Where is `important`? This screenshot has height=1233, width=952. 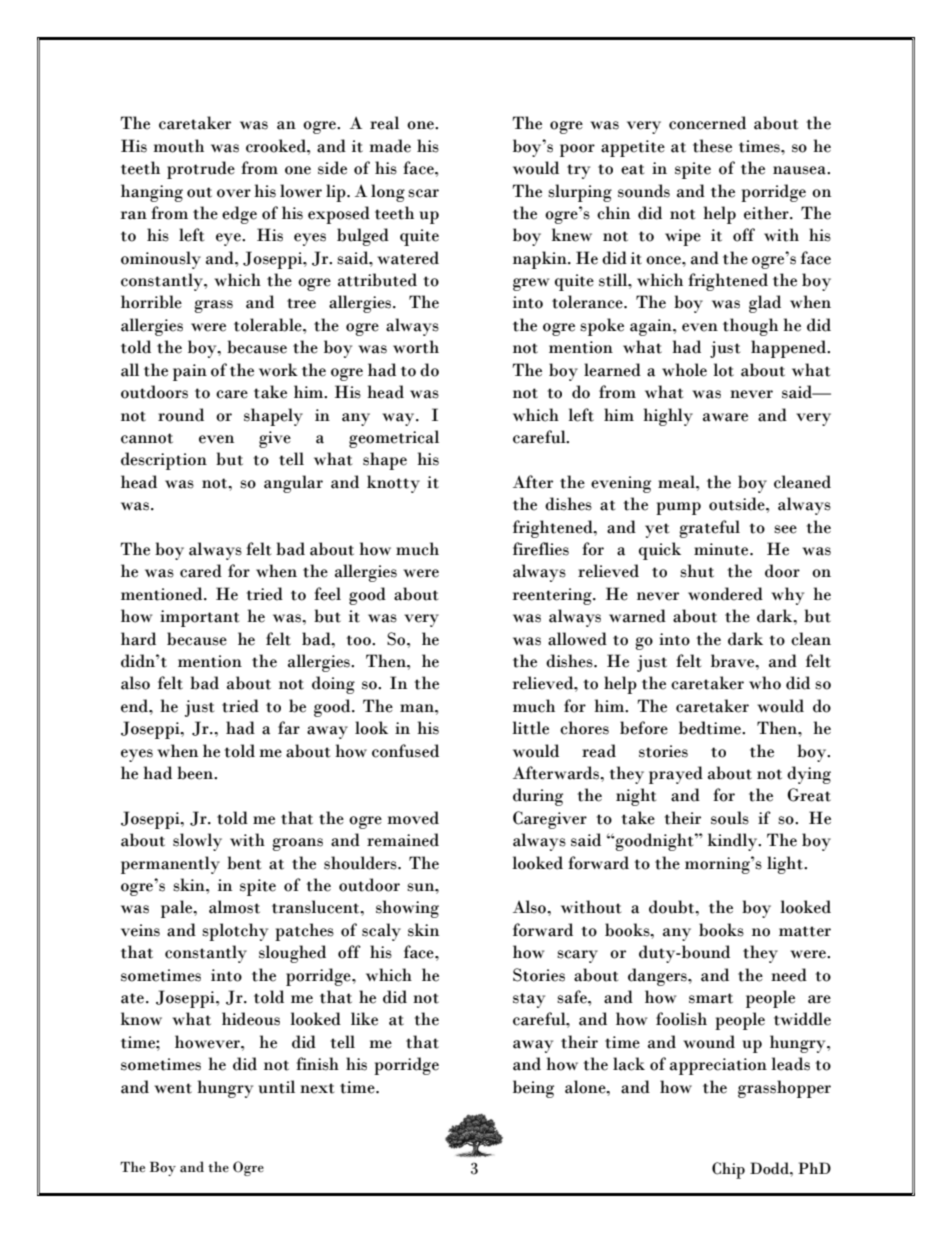
important is located at coordinates (199, 618).
